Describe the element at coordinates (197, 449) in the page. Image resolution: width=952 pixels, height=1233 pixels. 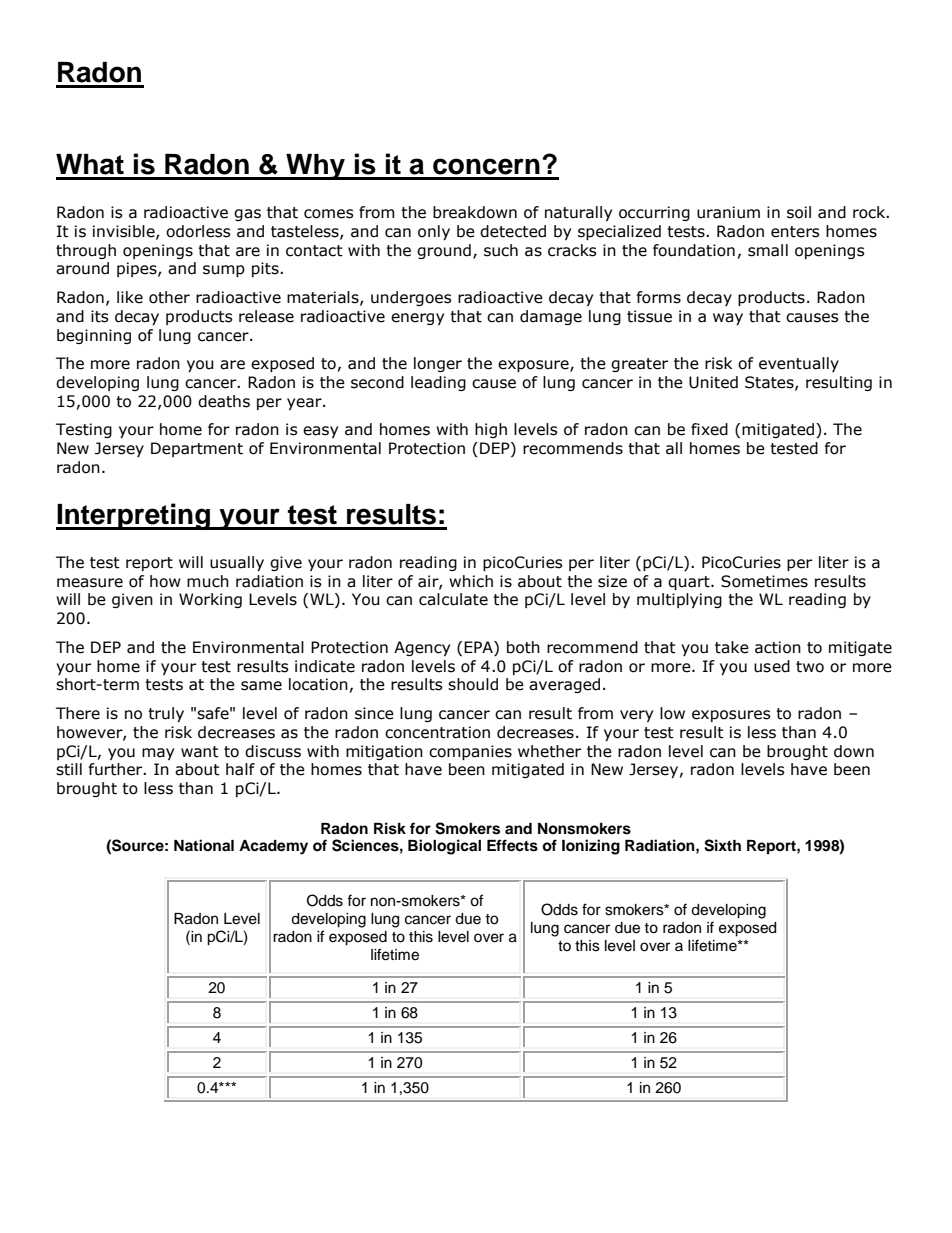
I see `Department` at that location.
